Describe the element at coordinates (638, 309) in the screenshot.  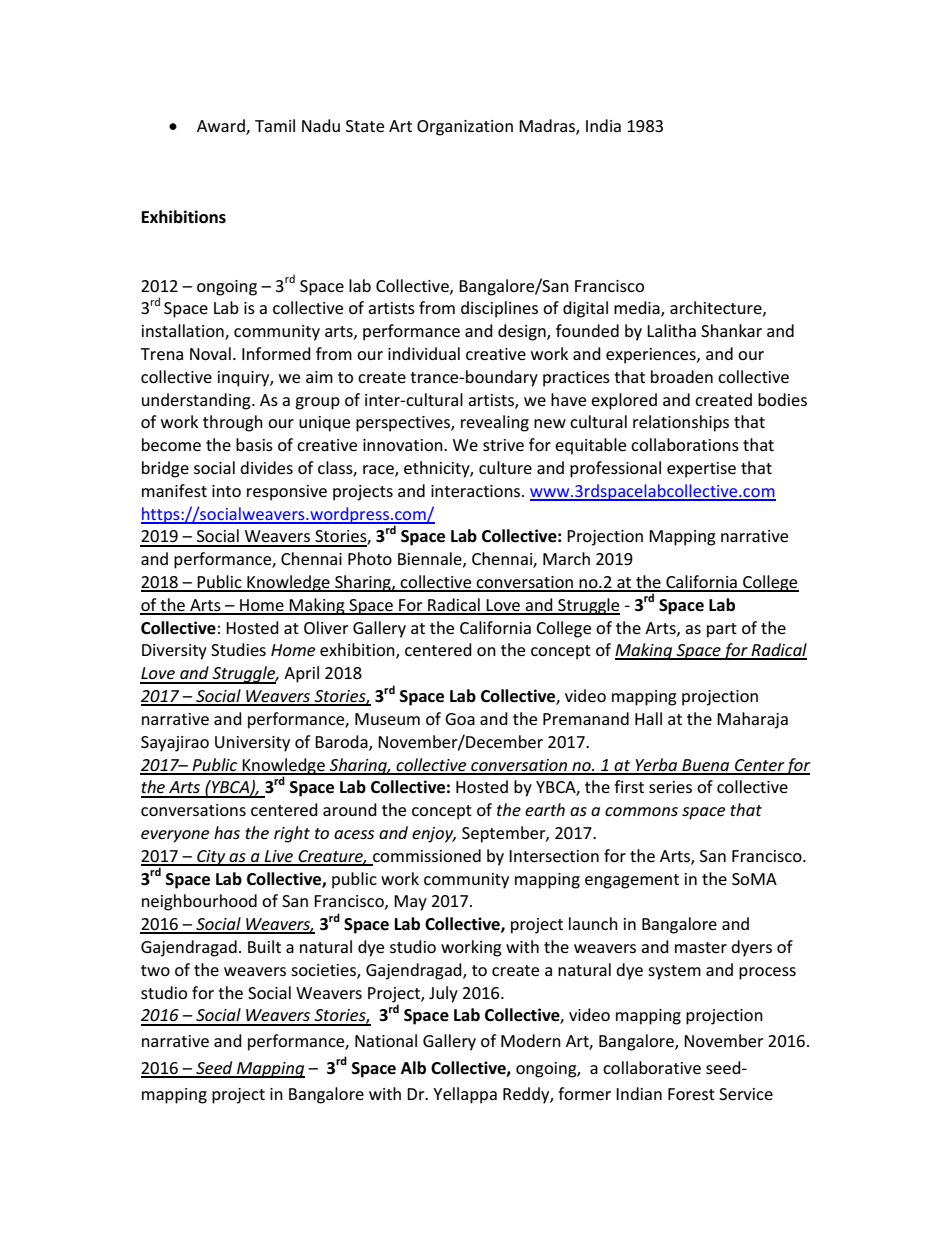
I see `media` at that location.
